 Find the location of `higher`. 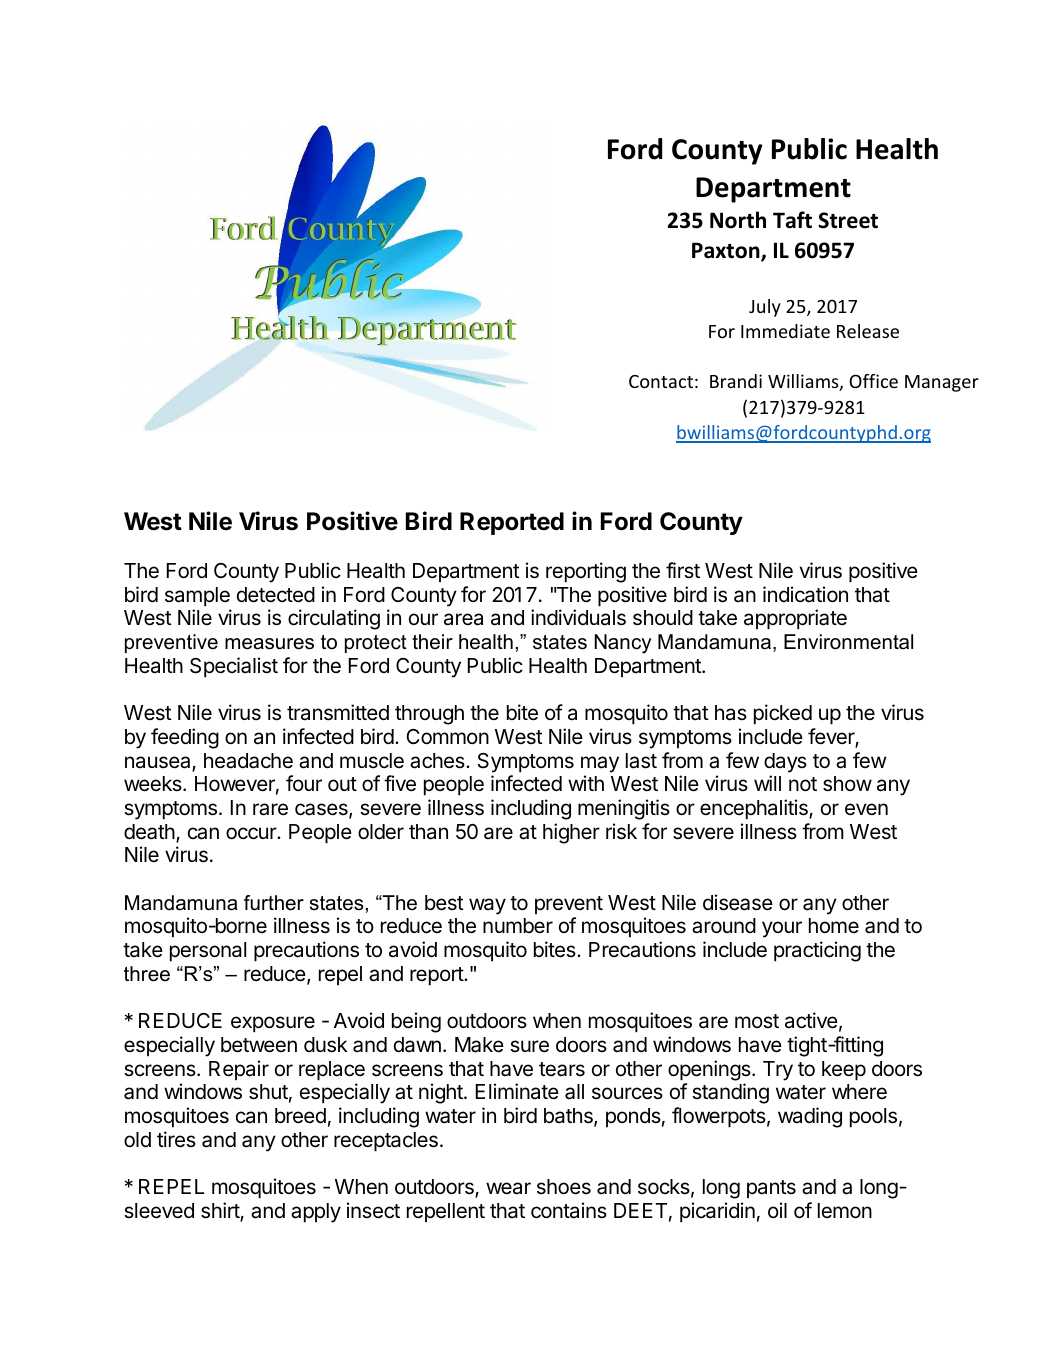

higher is located at coordinates (571, 833).
